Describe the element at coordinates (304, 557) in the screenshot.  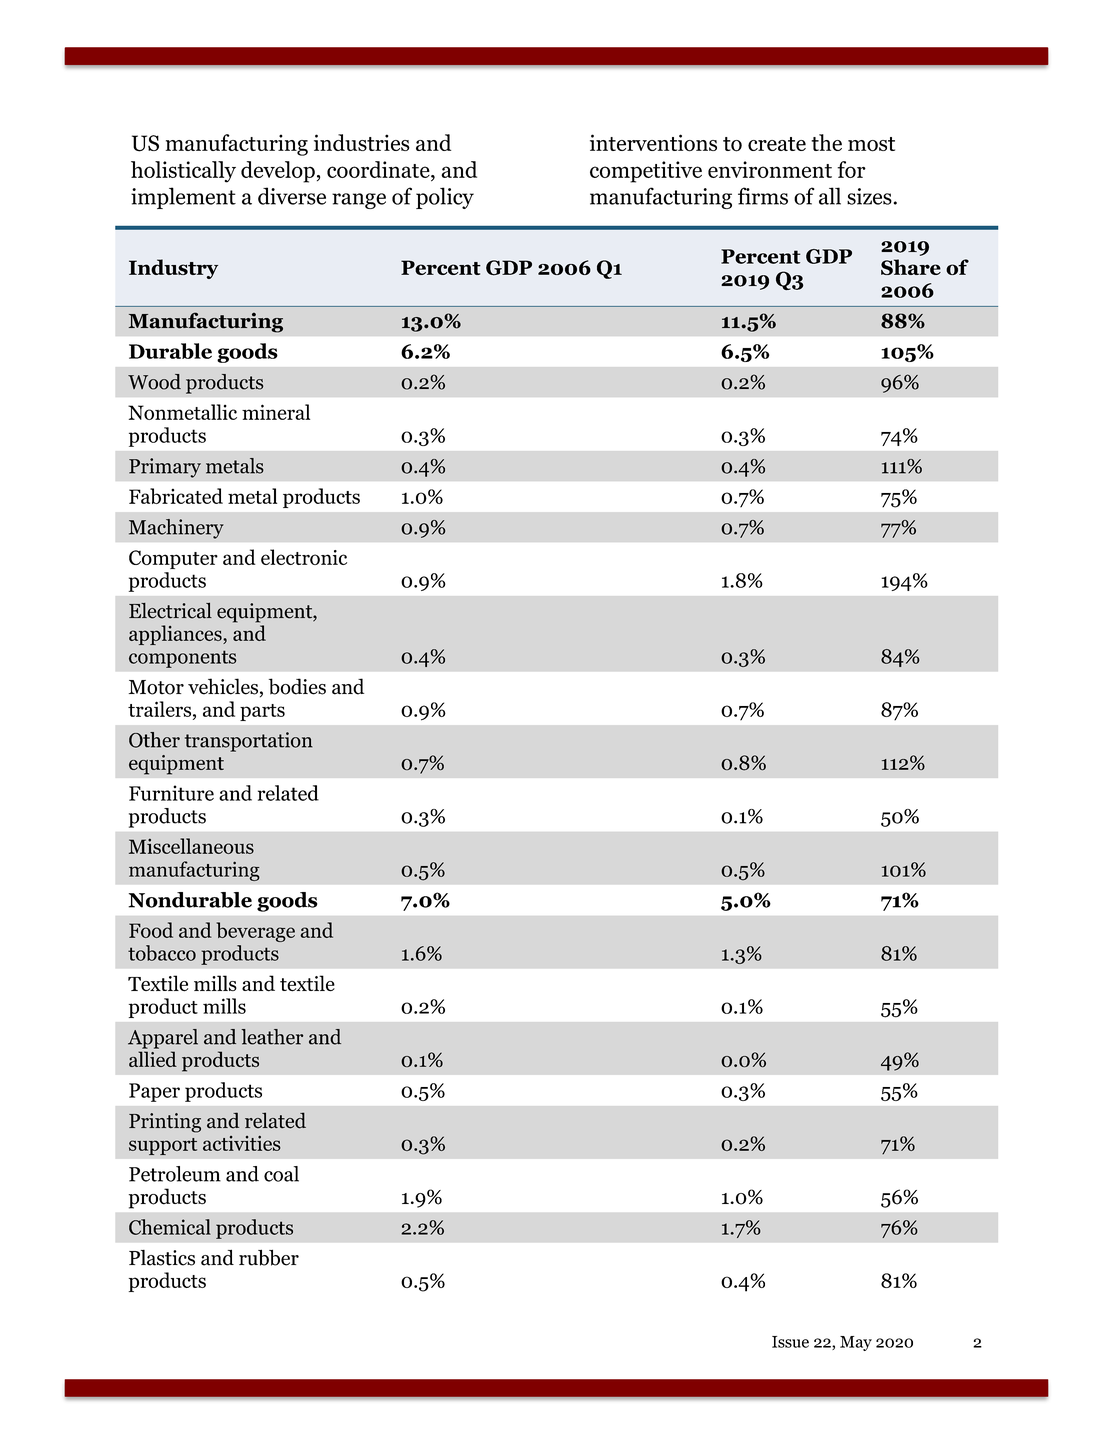
I see `electronic` at that location.
